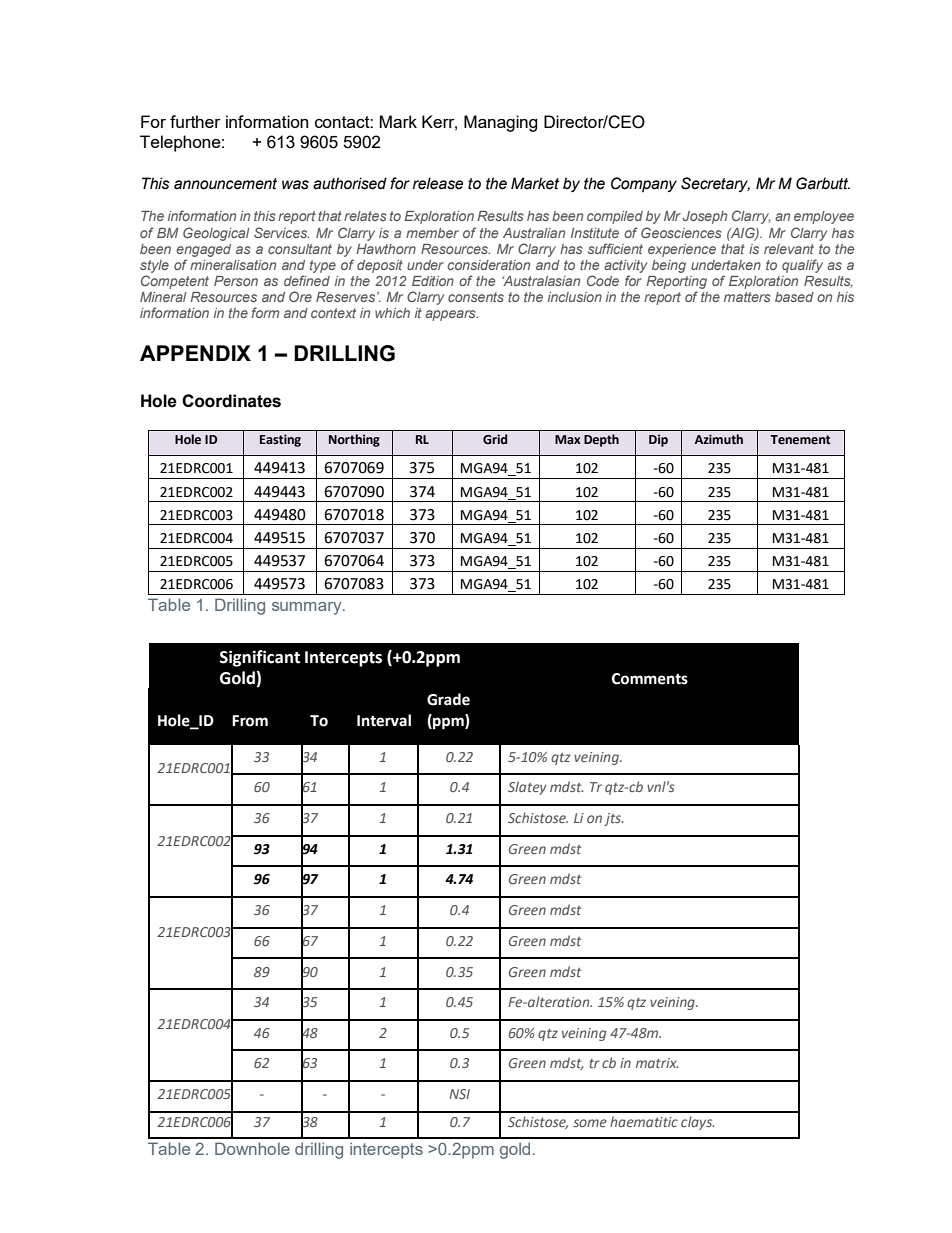 This screenshot has height=1233, width=952. What do you see at coordinates (250, 721) in the screenshot?
I see `From` at bounding box center [250, 721].
